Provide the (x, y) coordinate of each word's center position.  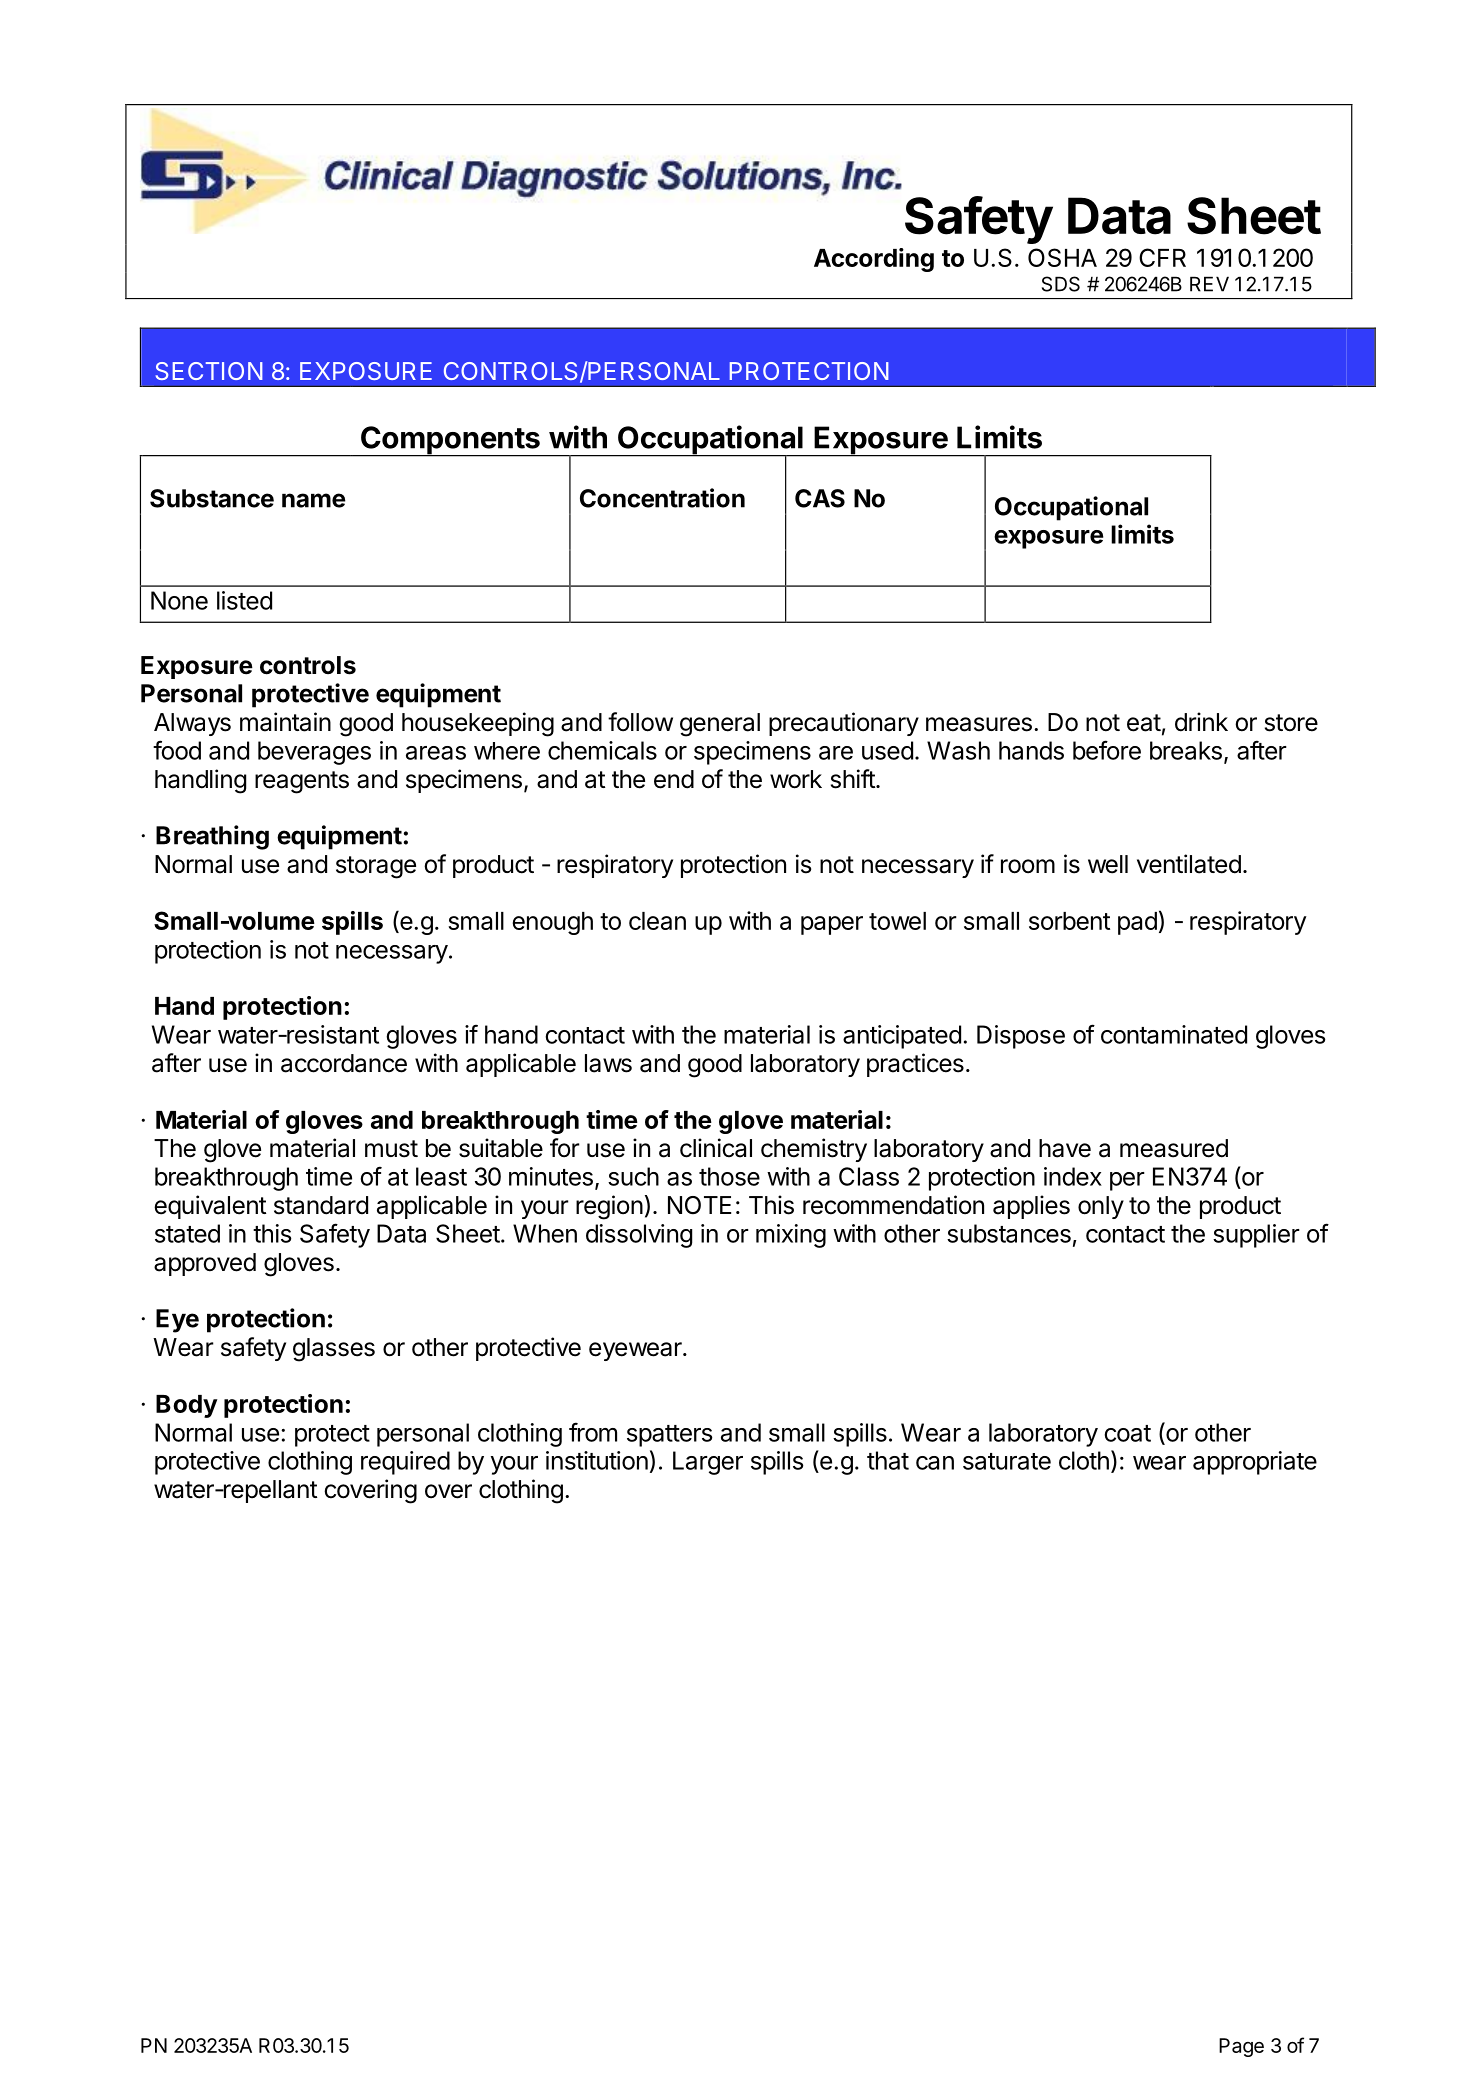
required (405, 1463)
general (720, 725)
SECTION (209, 371)
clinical (716, 1148)
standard (321, 1205)
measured (1174, 1148)
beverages (314, 753)
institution (597, 1460)
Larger (708, 1463)
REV (1209, 284)
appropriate (1255, 1463)
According (874, 260)
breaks (1186, 750)
